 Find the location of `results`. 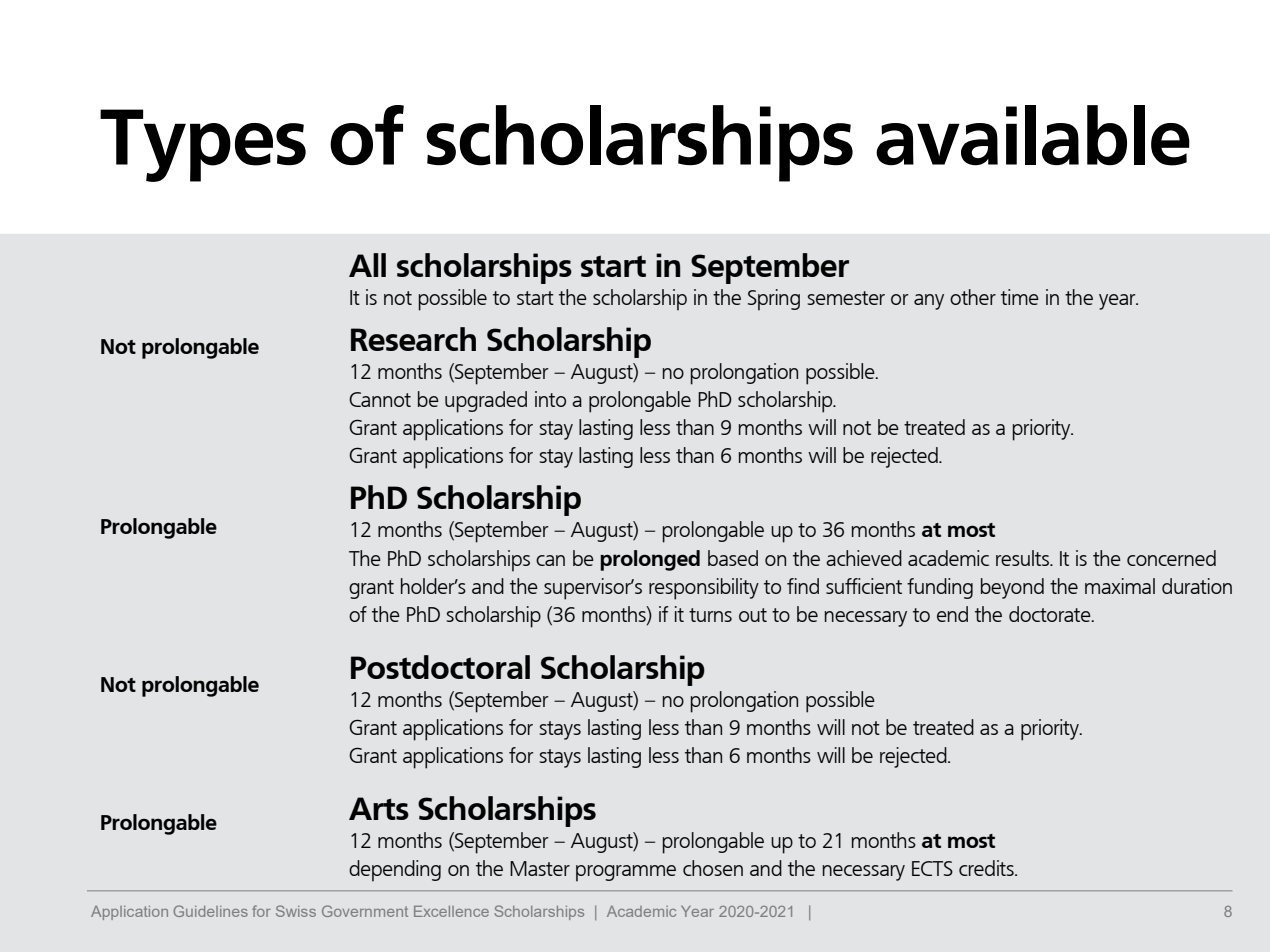

results is located at coordinates (1023, 558).
